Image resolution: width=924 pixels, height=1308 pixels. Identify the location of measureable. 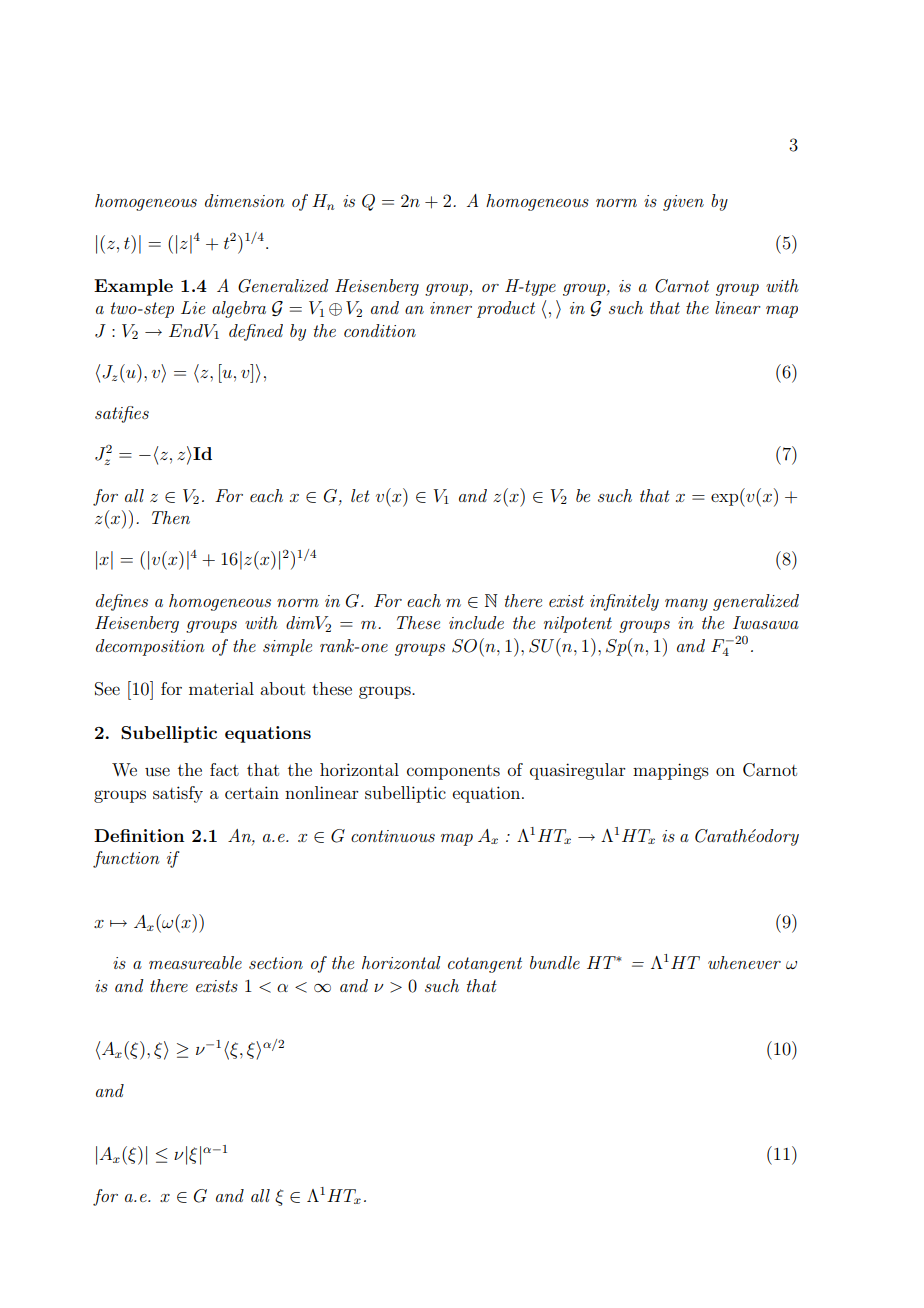
(195, 962).
